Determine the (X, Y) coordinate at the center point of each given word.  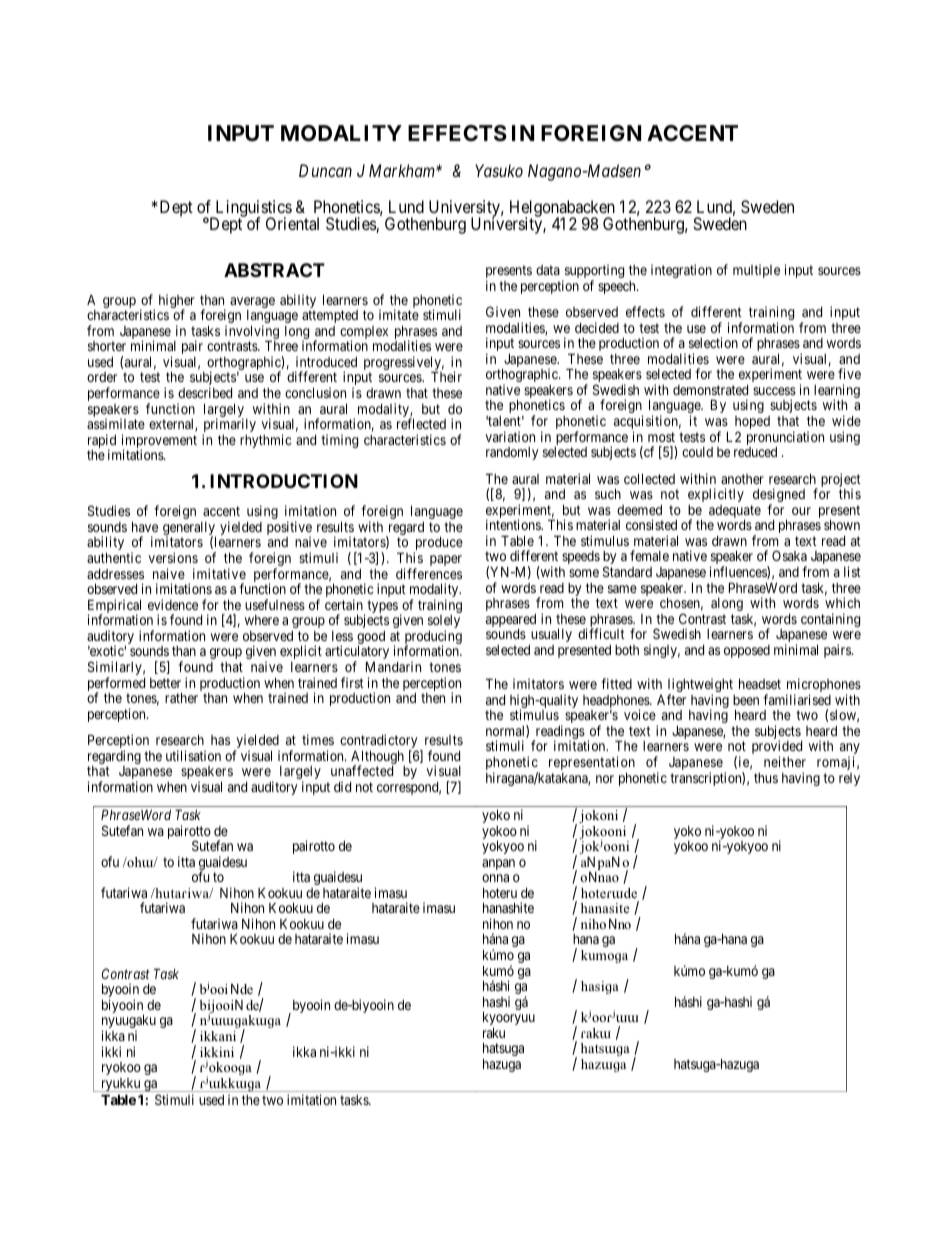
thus (766, 778)
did (342, 786)
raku (494, 1032)
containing (830, 620)
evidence (173, 604)
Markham (403, 170)
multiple (756, 271)
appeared (511, 622)
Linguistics (252, 209)
